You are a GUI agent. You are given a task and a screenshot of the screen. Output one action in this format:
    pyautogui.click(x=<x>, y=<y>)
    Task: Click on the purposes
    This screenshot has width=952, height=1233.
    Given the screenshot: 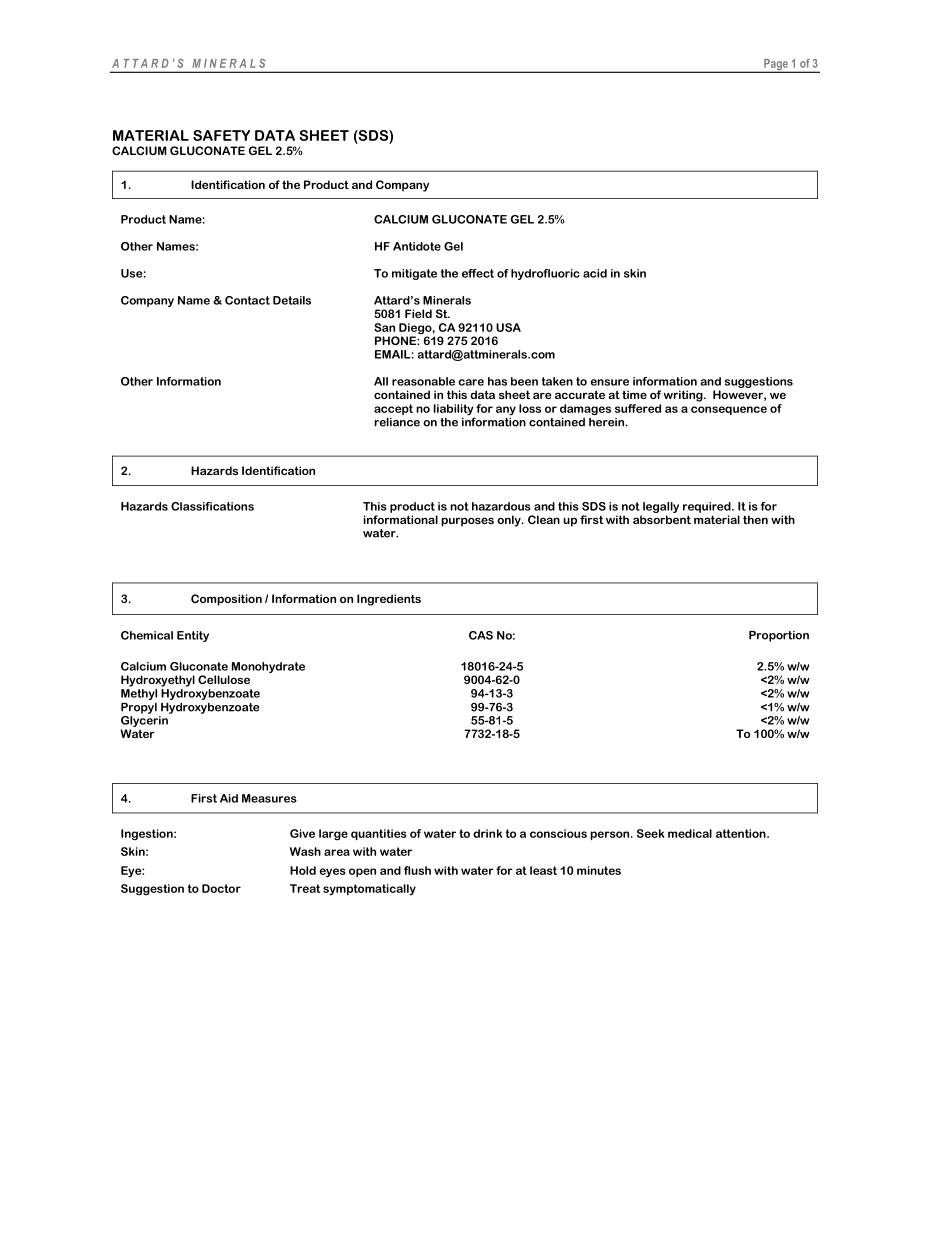 What is the action you would take?
    pyautogui.click(x=467, y=522)
